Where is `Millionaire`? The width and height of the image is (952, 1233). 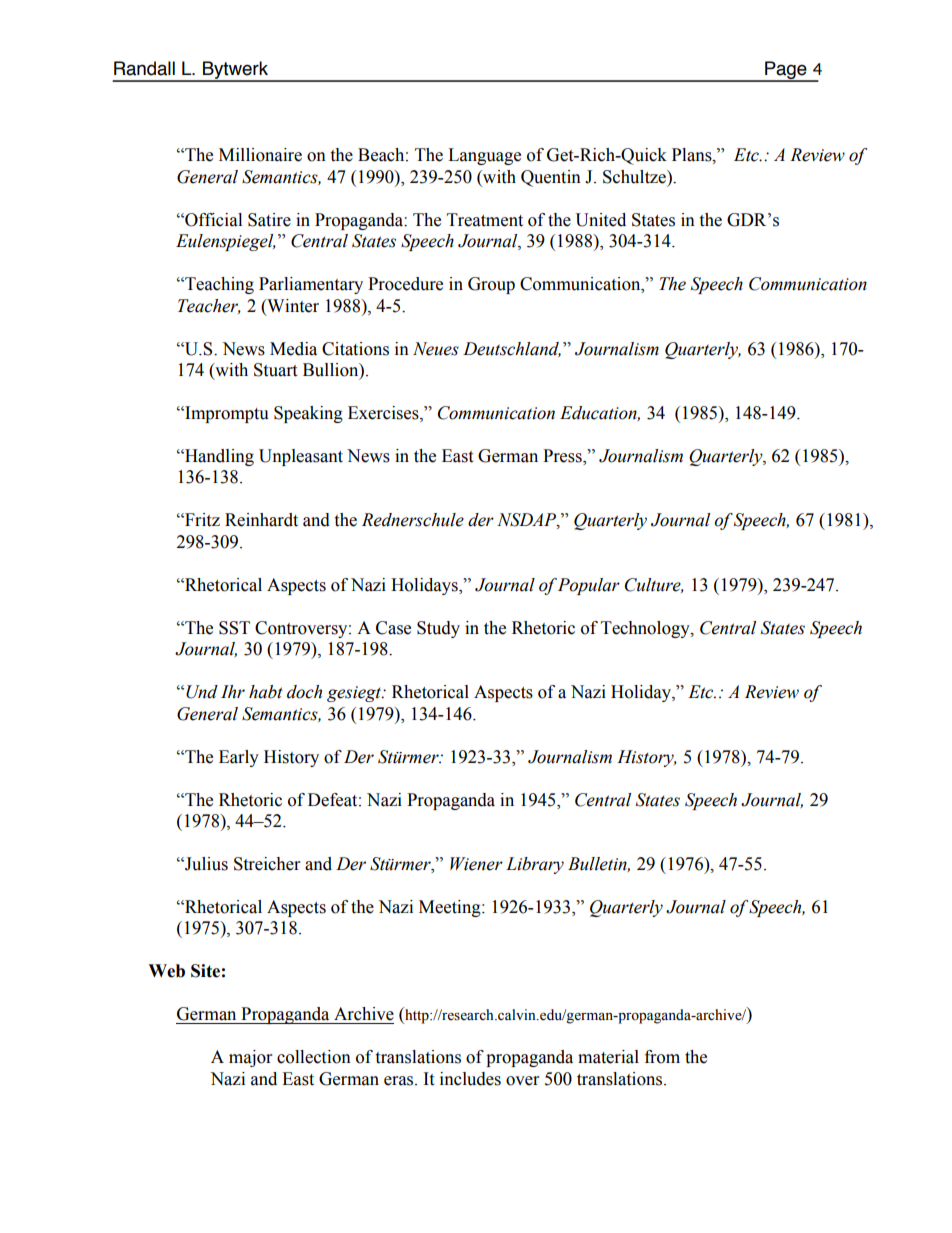 Millionaire is located at coordinates (260, 155).
